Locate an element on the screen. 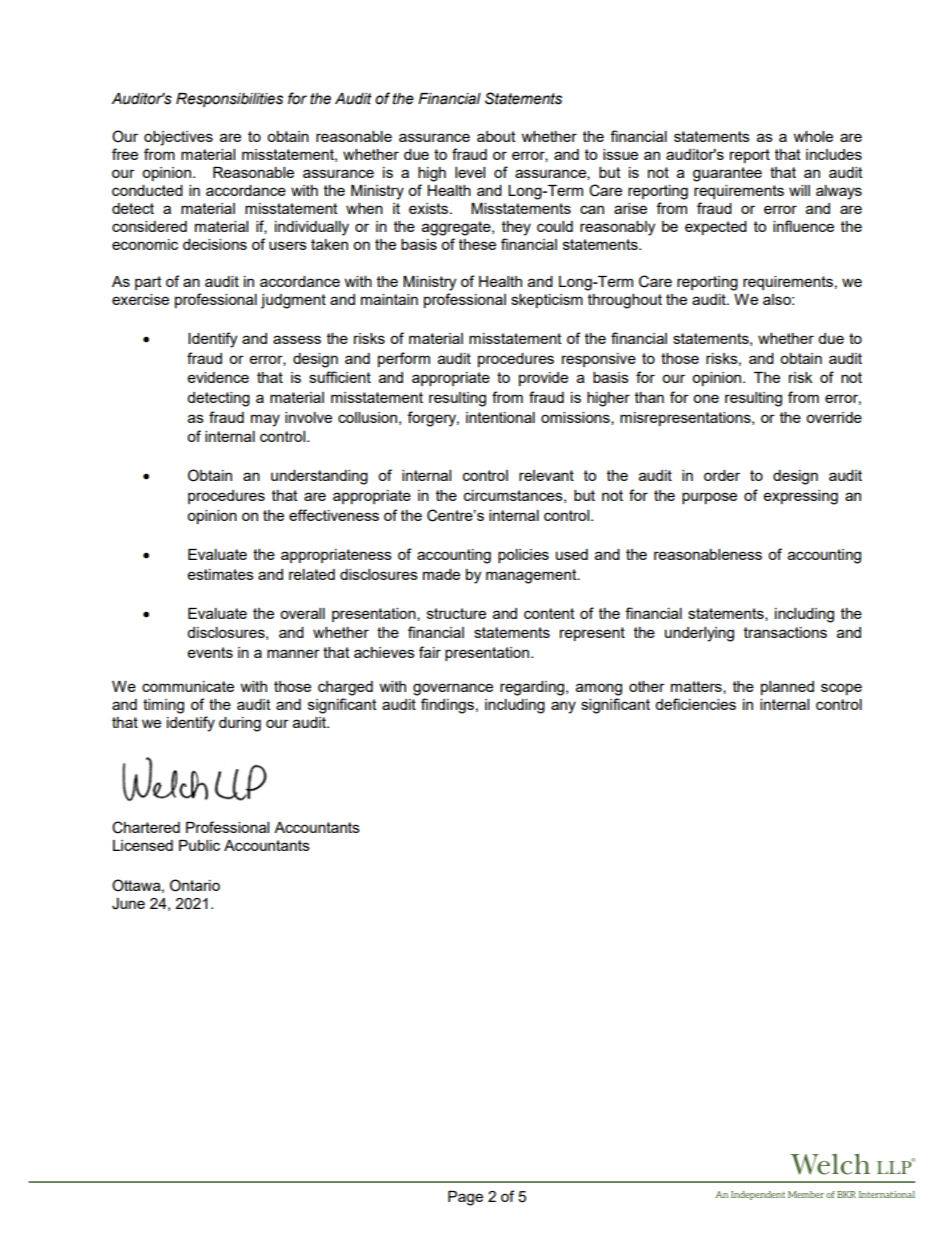 The height and width of the screenshot is (1233, 952). planned is located at coordinates (787, 688).
